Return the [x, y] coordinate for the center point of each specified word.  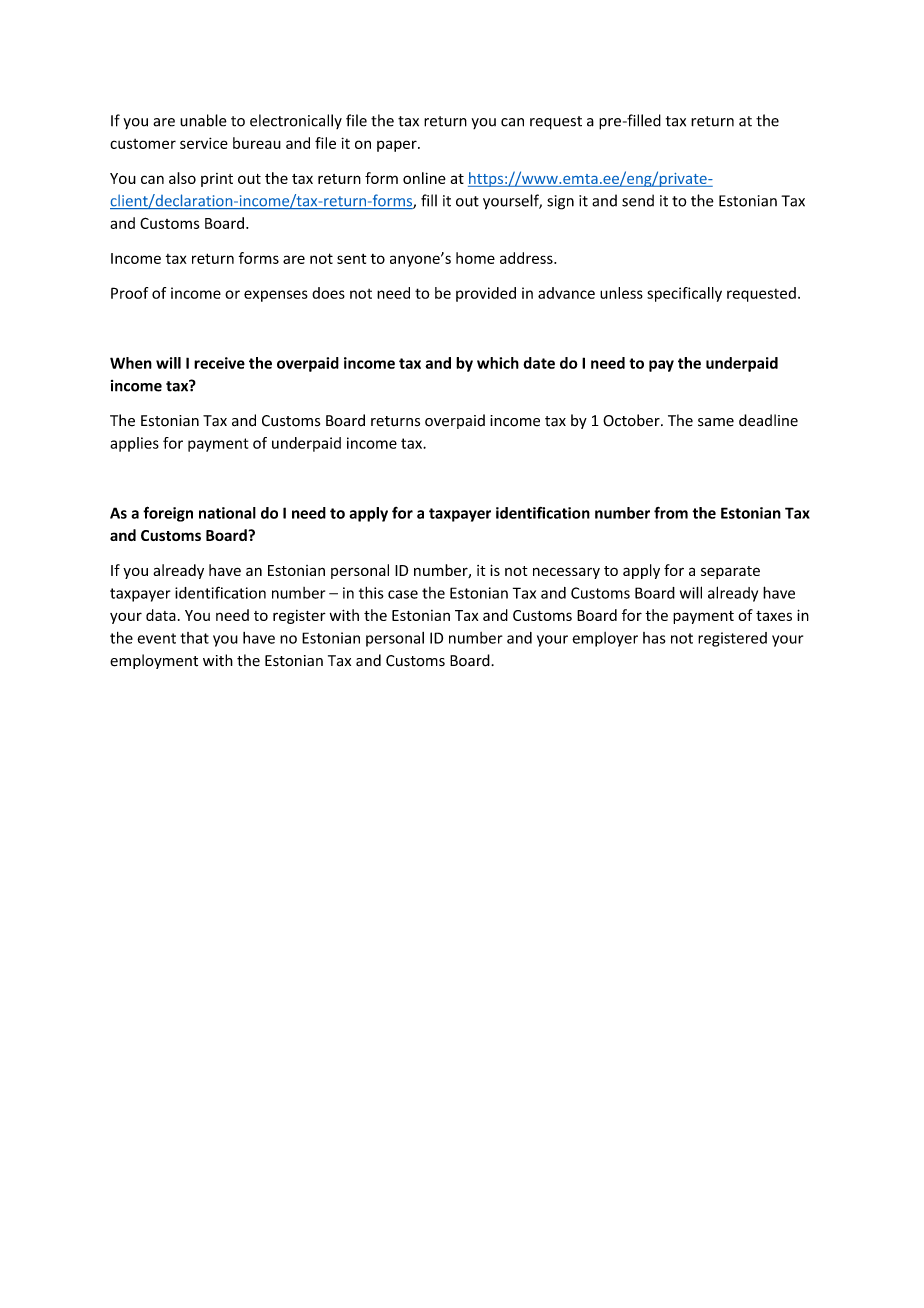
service [204, 143]
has [654, 638]
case [403, 594]
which [498, 363]
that [194, 638]
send [638, 200]
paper [398, 146]
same [716, 422]
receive [219, 363]
